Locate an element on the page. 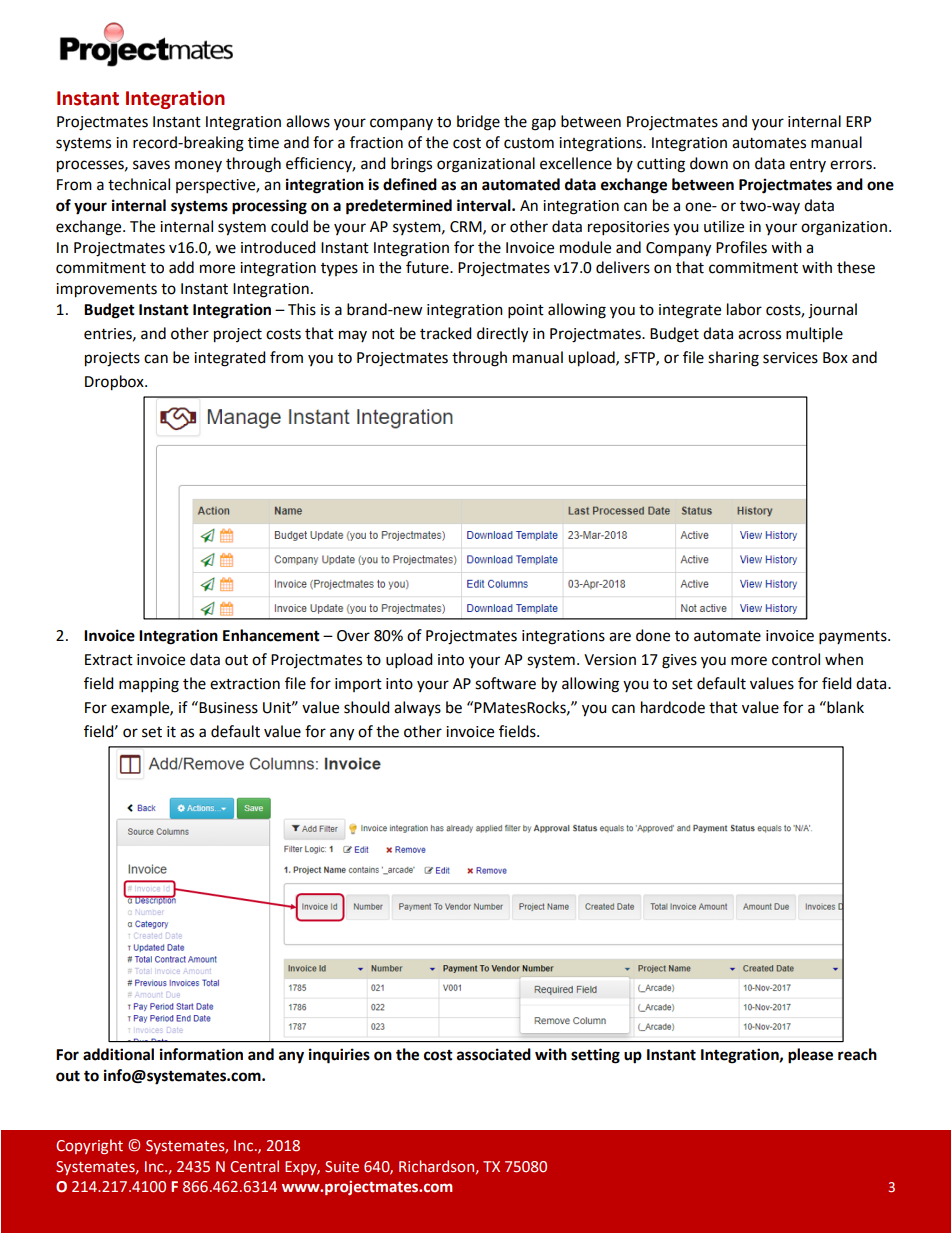 The width and height of the image is (952, 1233). associated is located at coordinates (494, 1054).
